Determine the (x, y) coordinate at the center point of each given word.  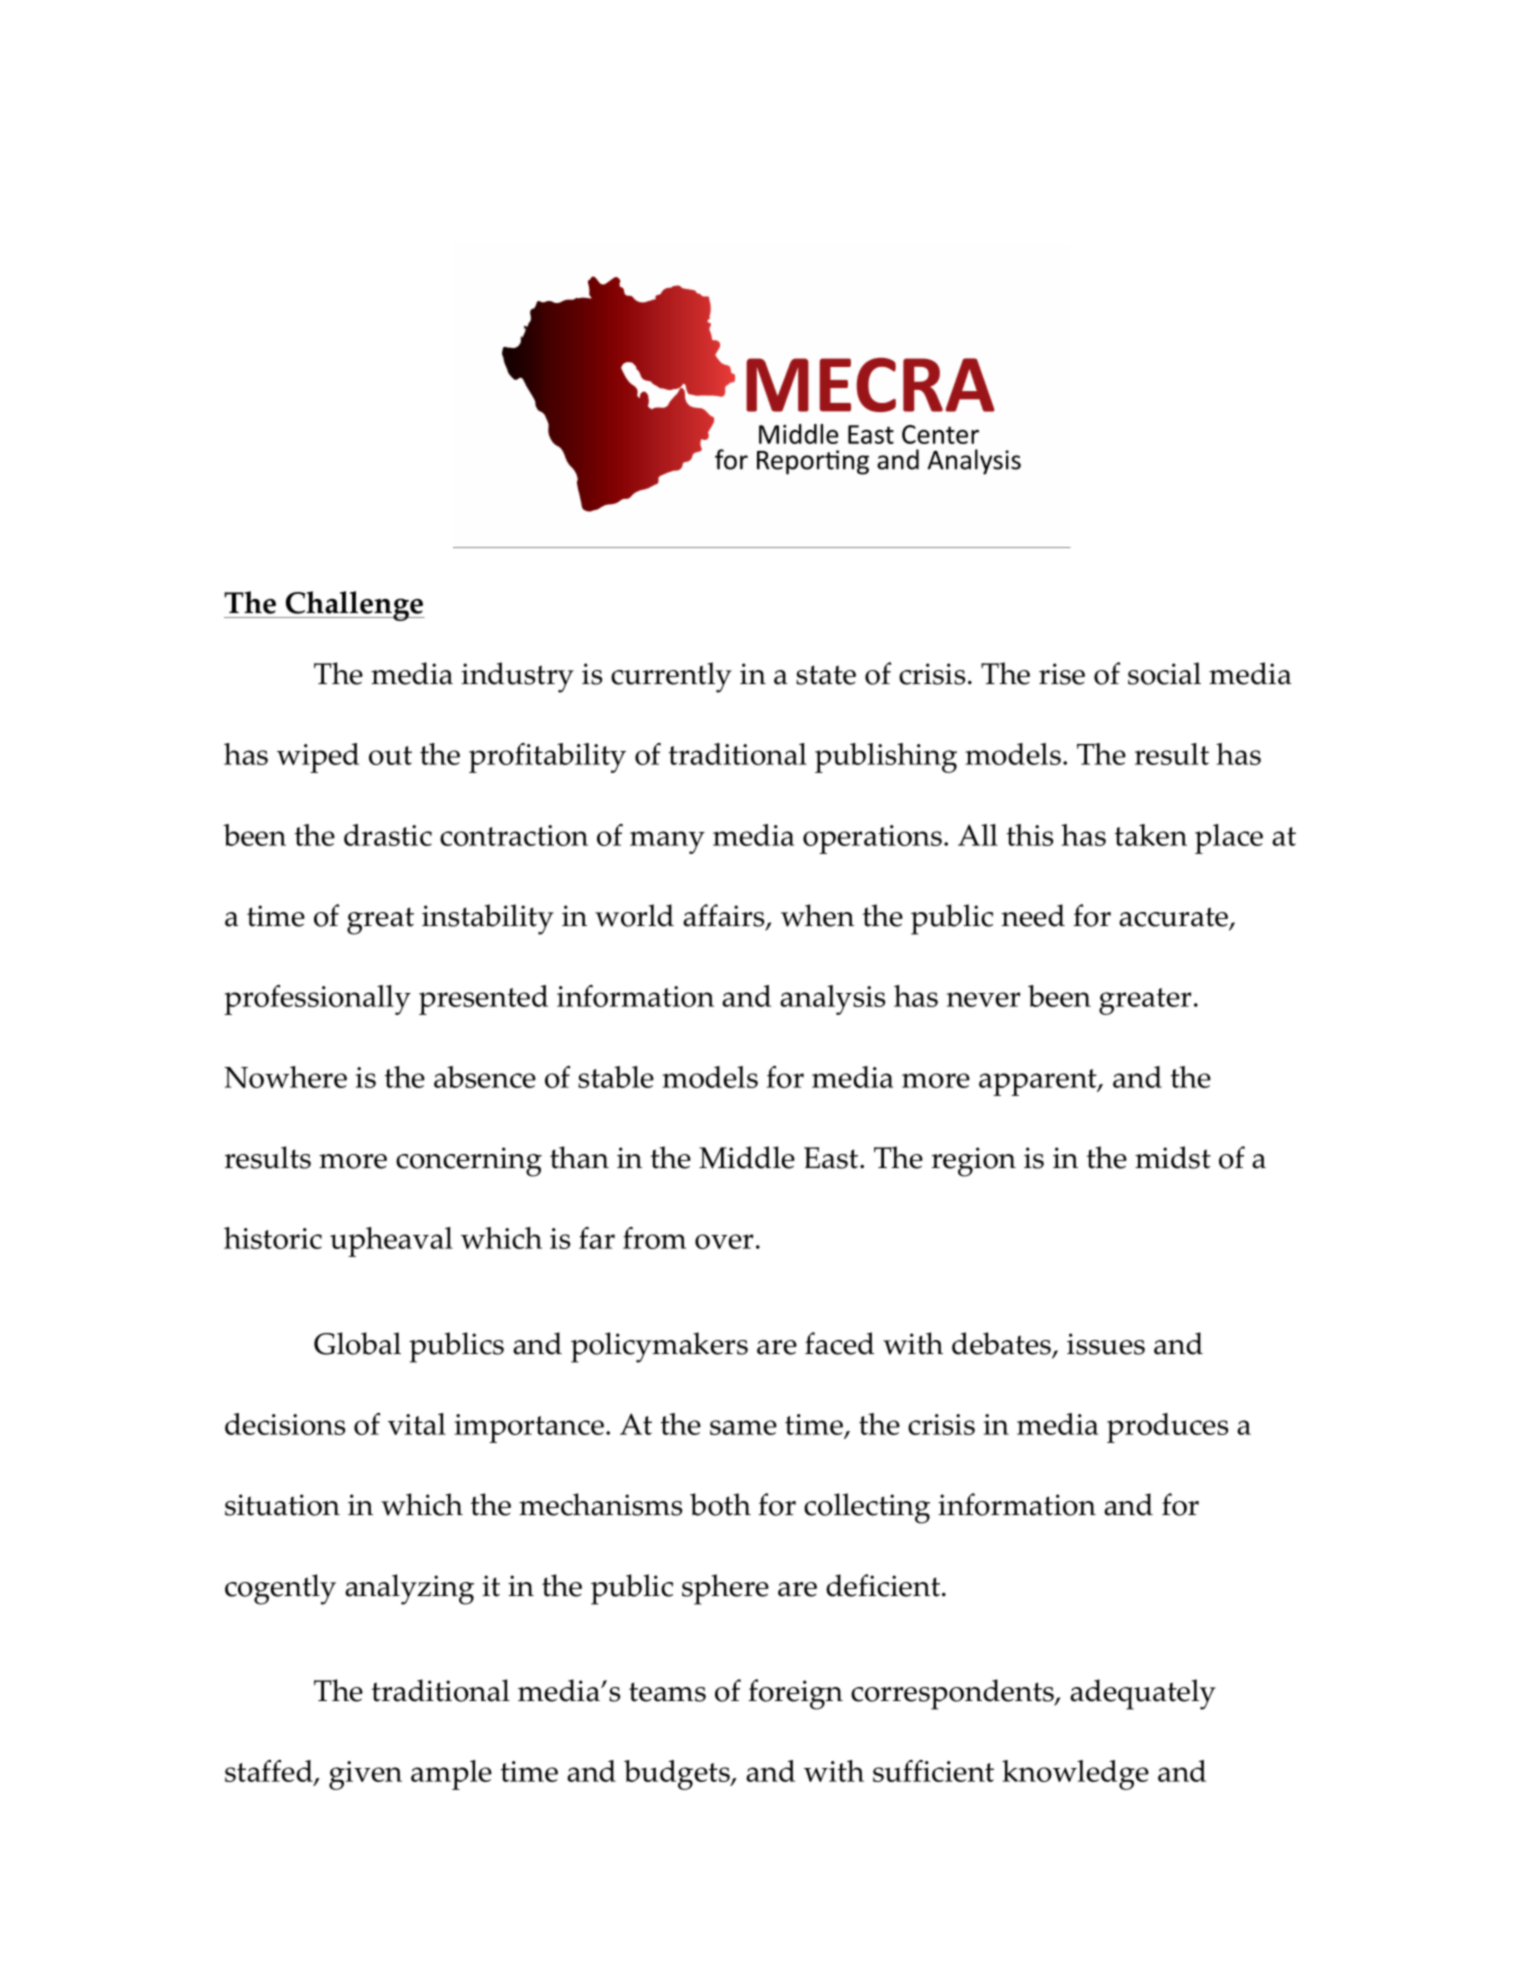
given (365, 1775)
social (1164, 673)
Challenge (354, 606)
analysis (832, 1000)
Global (357, 1343)
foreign (795, 1694)
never (983, 999)
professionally (317, 1000)
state (826, 675)
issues (1106, 1344)
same (743, 1427)
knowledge (1075, 1775)
